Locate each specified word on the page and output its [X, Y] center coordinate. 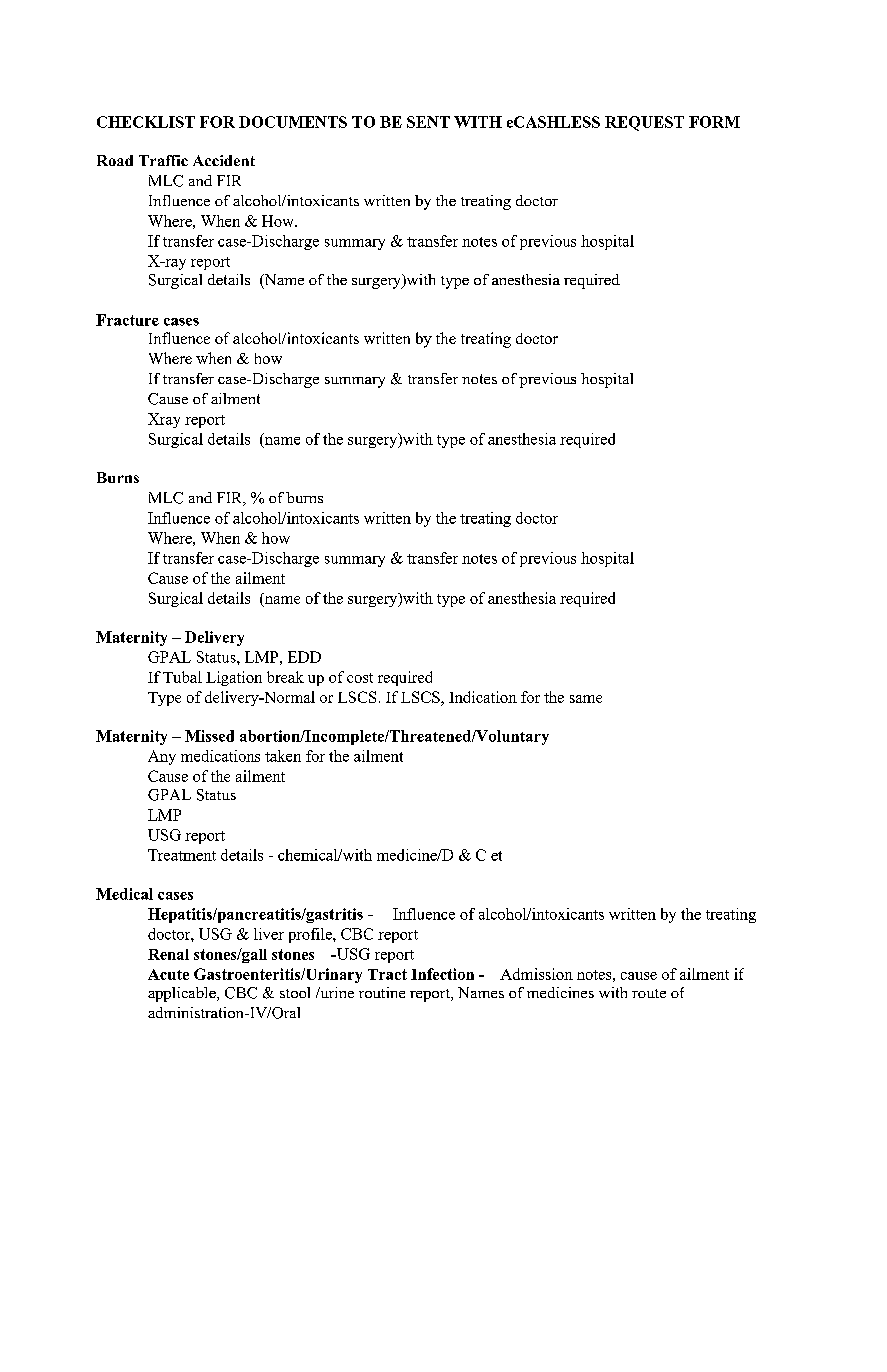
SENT [428, 122]
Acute [168, 974]
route [649, 993]
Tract [387, 974]
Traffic [163, 160]
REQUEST [644, 123]
